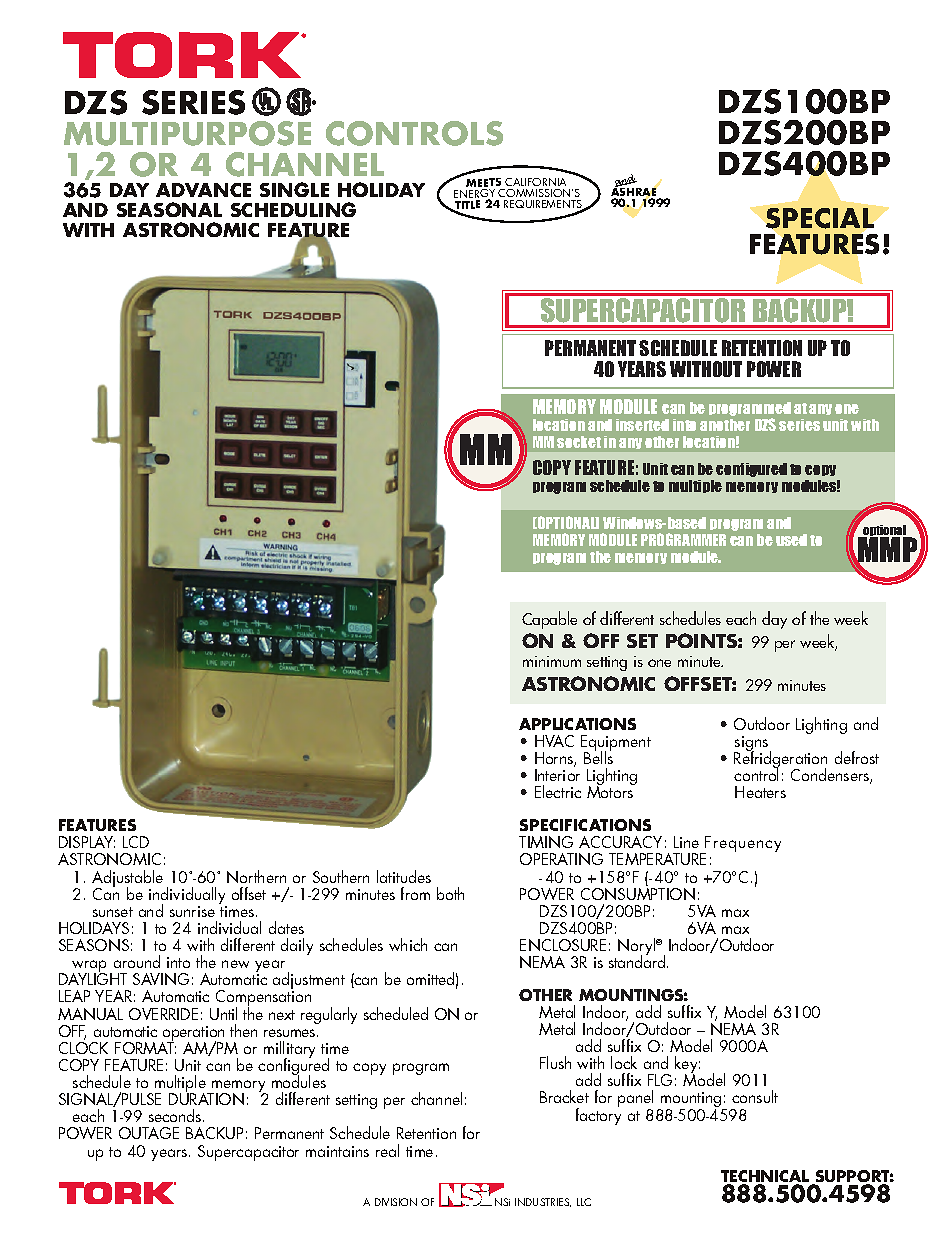 The image size is (952, 1233). Describe the element at coordinates (169, 209) in the image. I see `SEASONAL` at that location.
